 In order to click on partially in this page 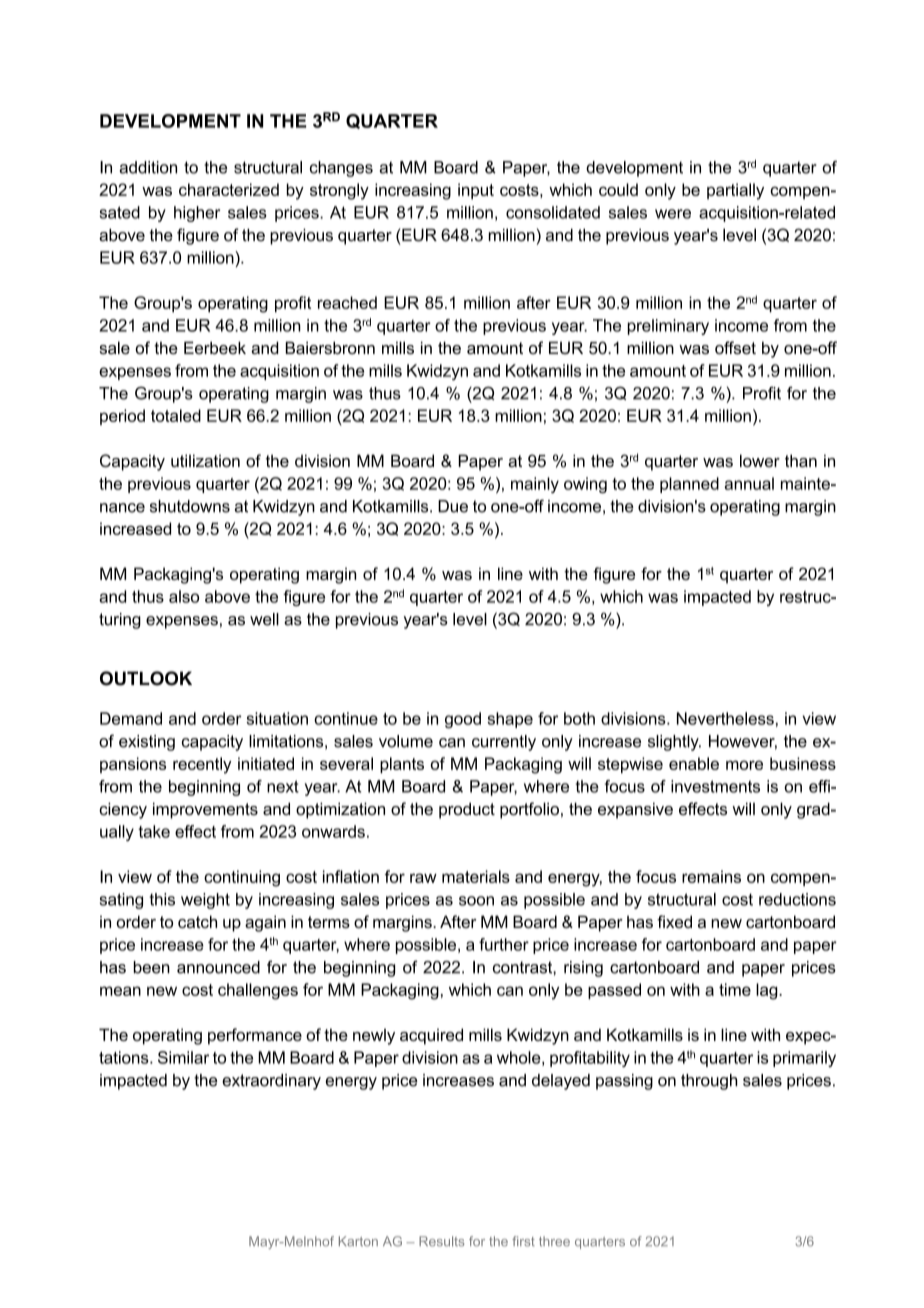, I will do `click(735, 191)`.
